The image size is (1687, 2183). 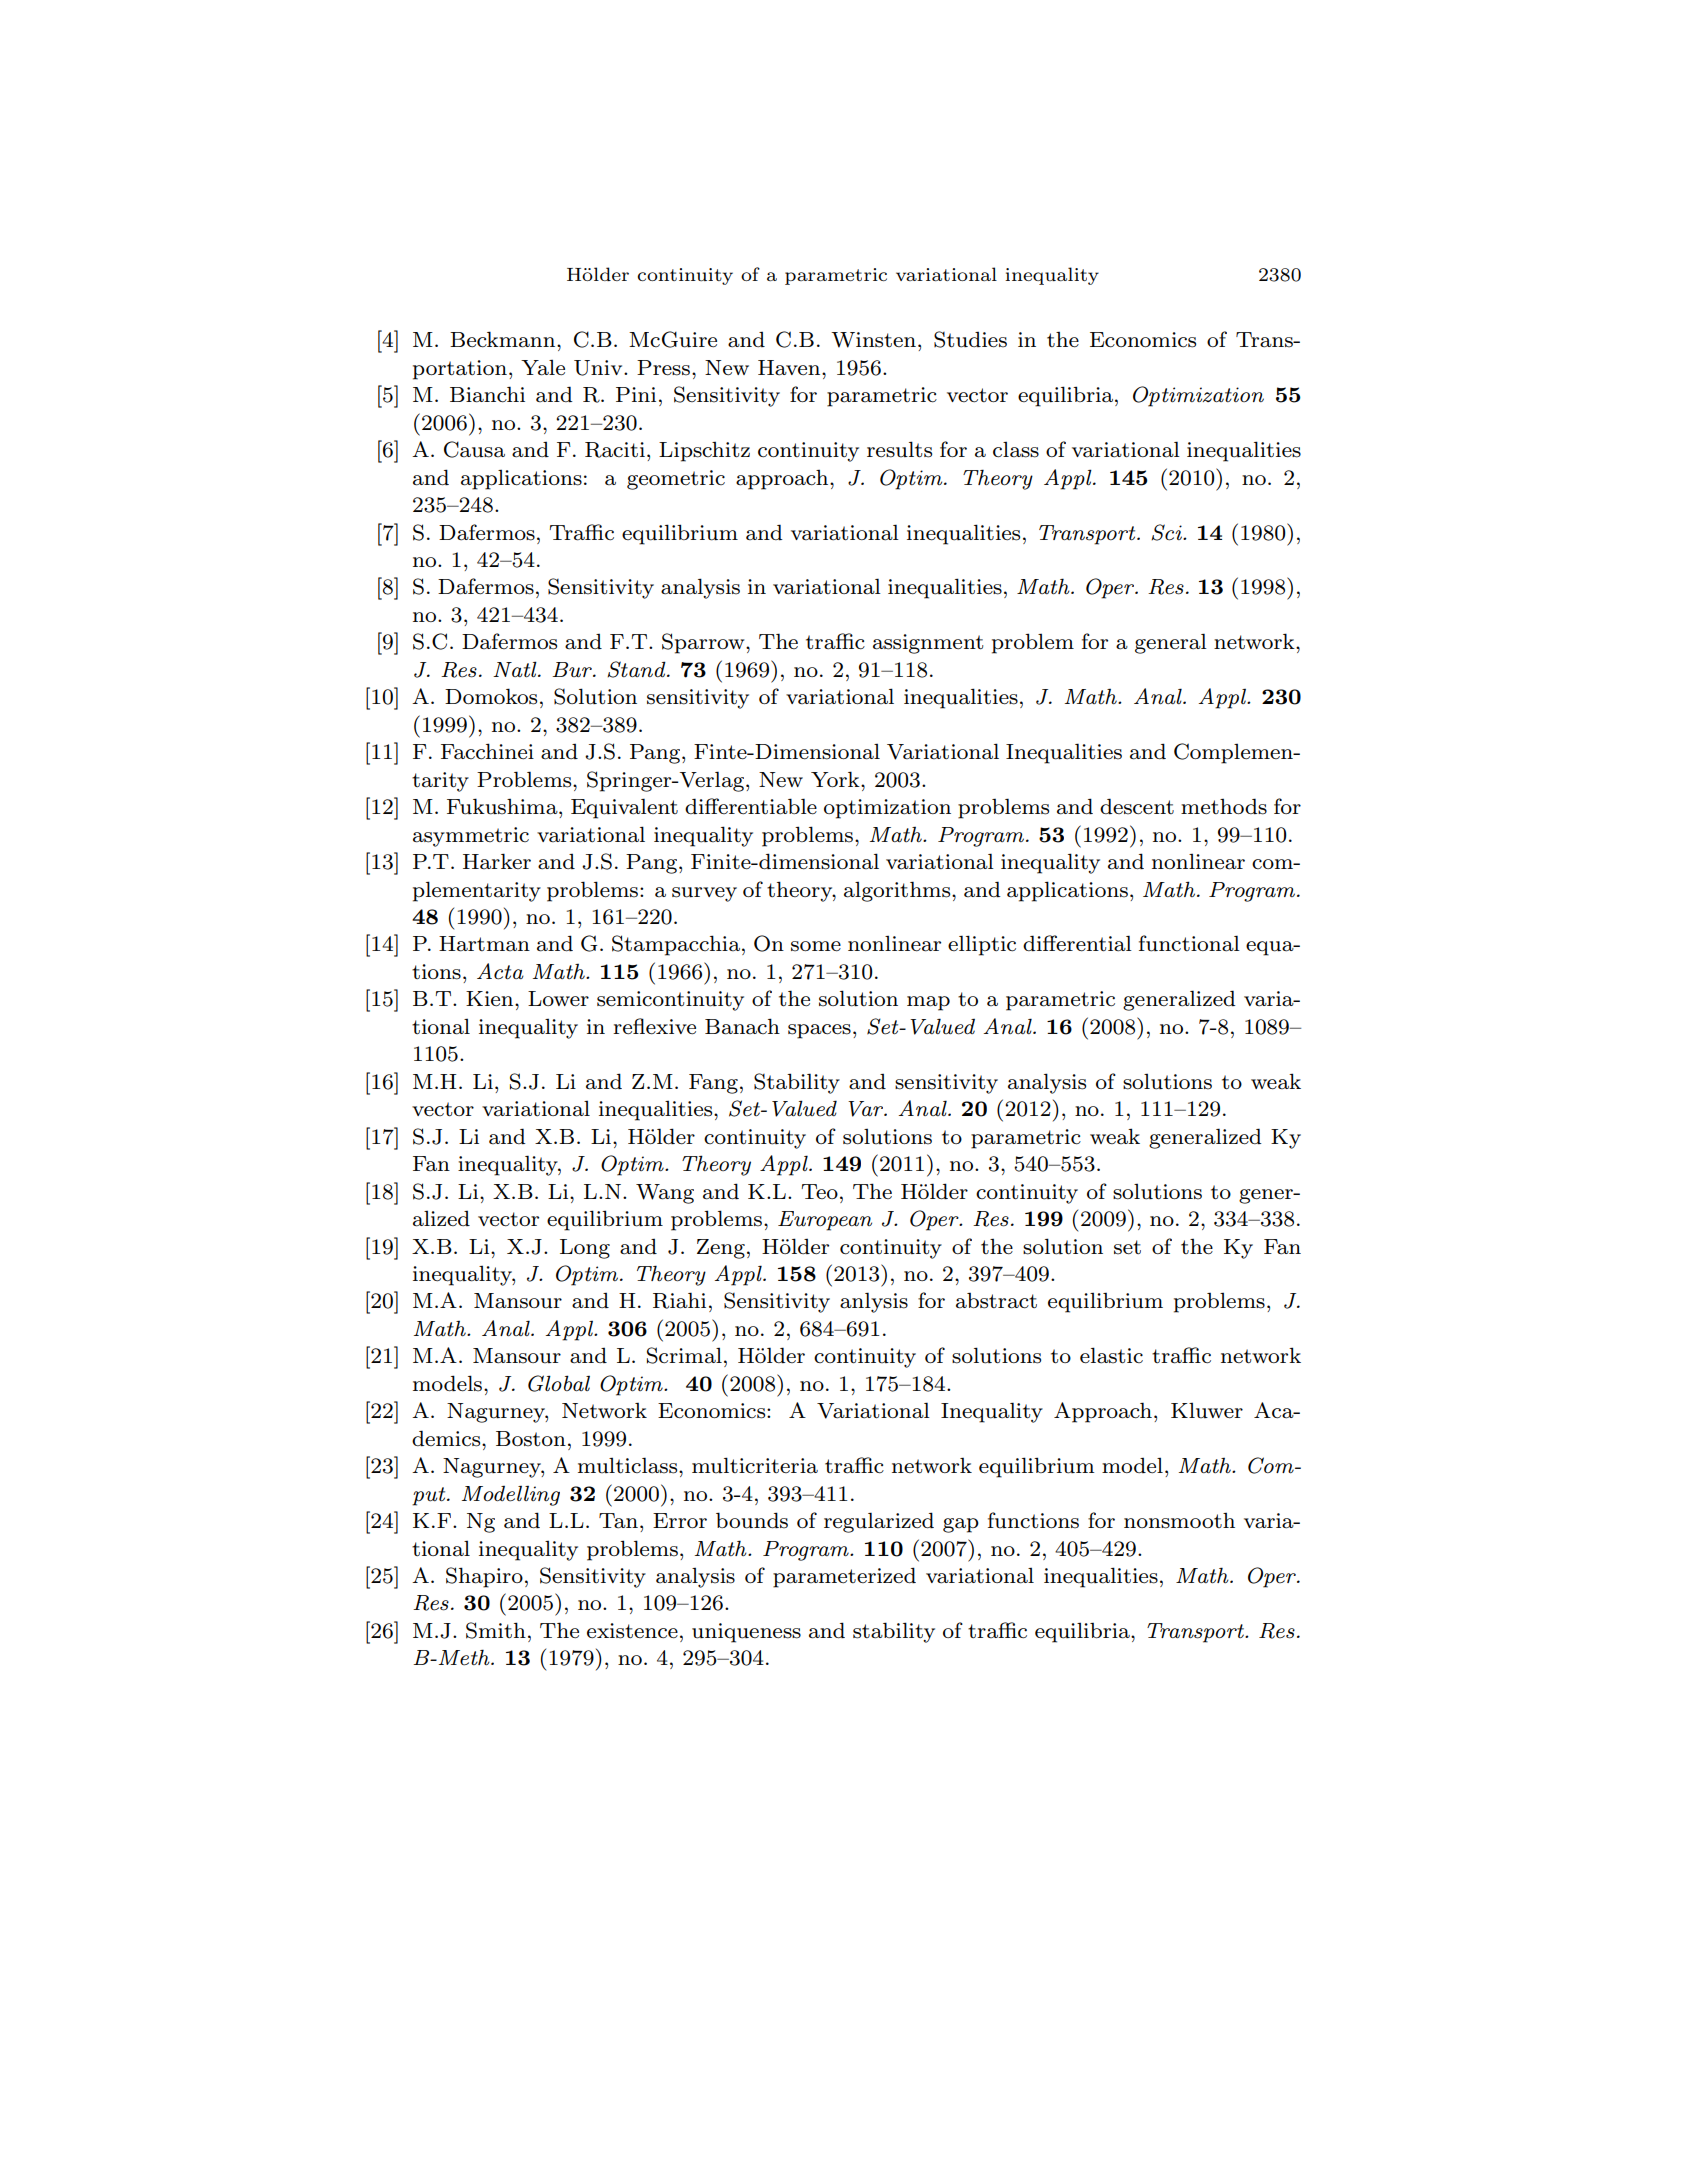 I want to click on elastic, so click(x=1111, y=1355).
